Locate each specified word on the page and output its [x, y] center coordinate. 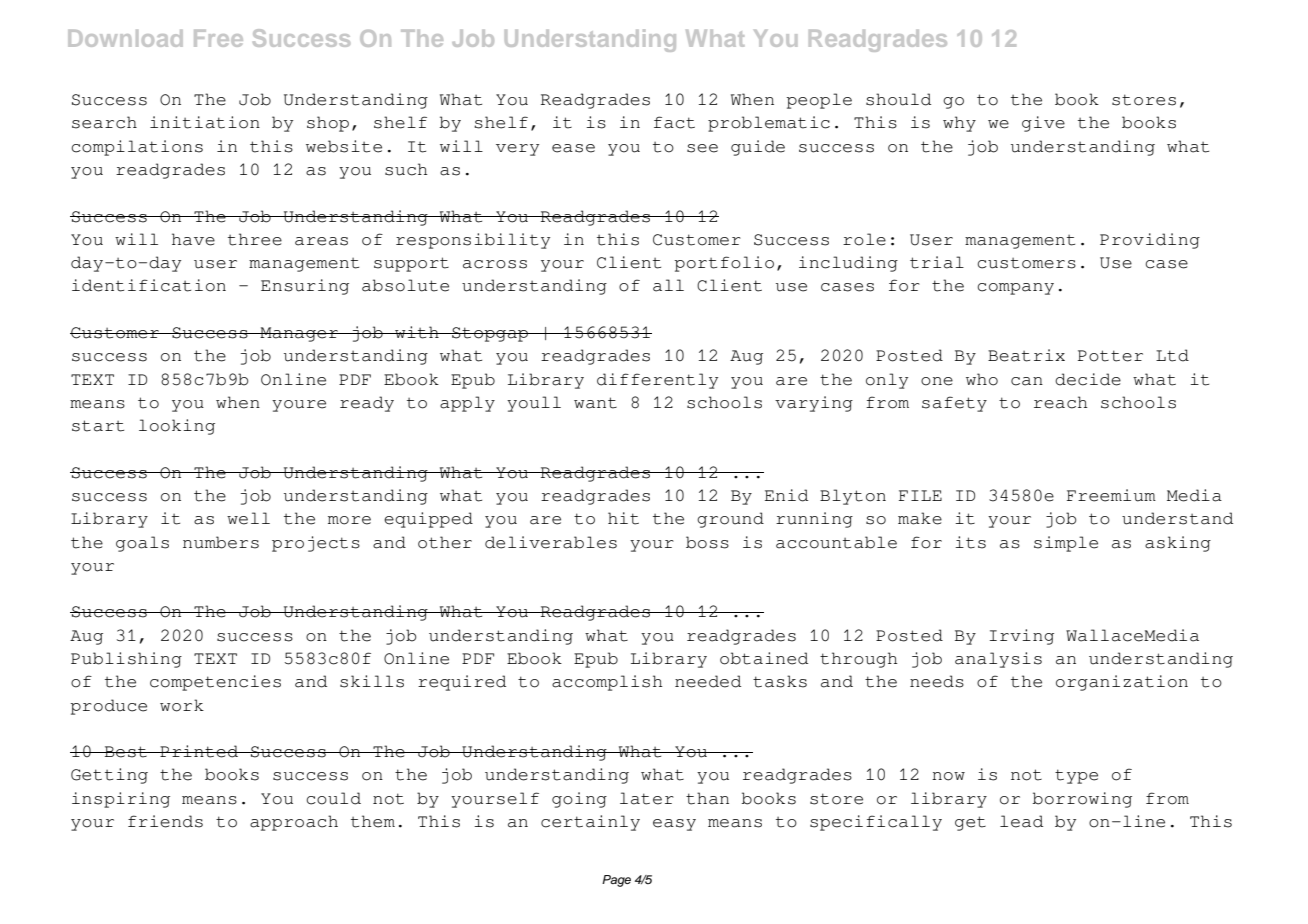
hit [623, 518]
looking [177, 427]
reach [1061, 402]
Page [616, 881]
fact [674, 122]
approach [294, 823]
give [1043, 124]
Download [125, 38]
